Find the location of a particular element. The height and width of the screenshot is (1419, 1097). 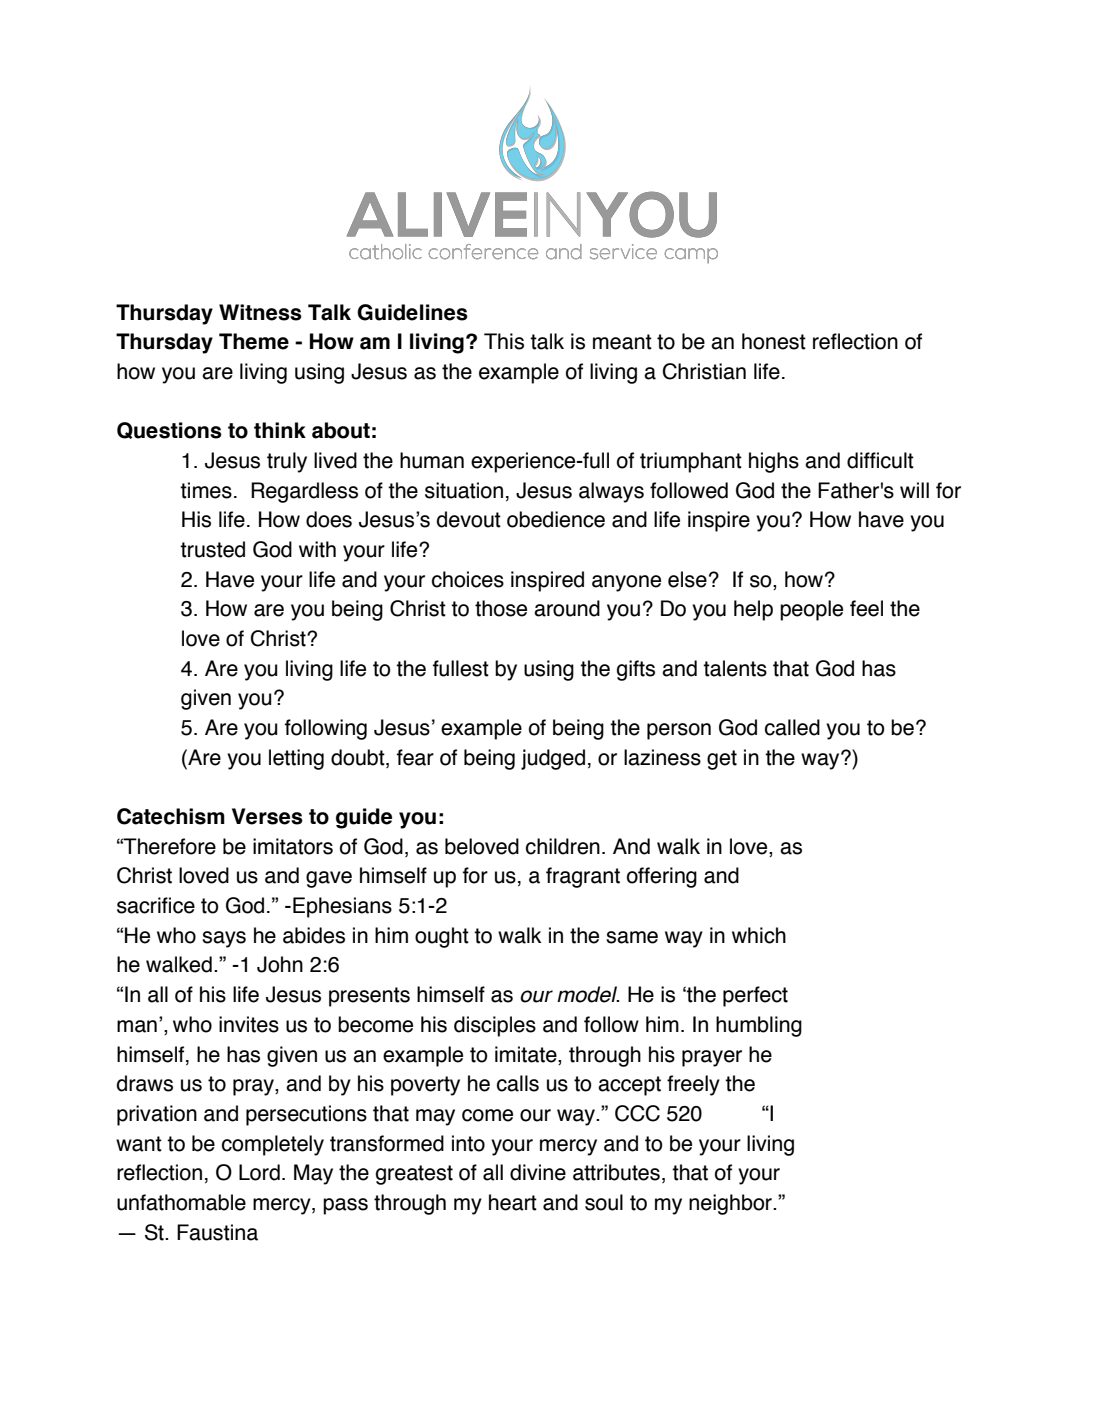

Lord is located at coordinates (259, 1172).
